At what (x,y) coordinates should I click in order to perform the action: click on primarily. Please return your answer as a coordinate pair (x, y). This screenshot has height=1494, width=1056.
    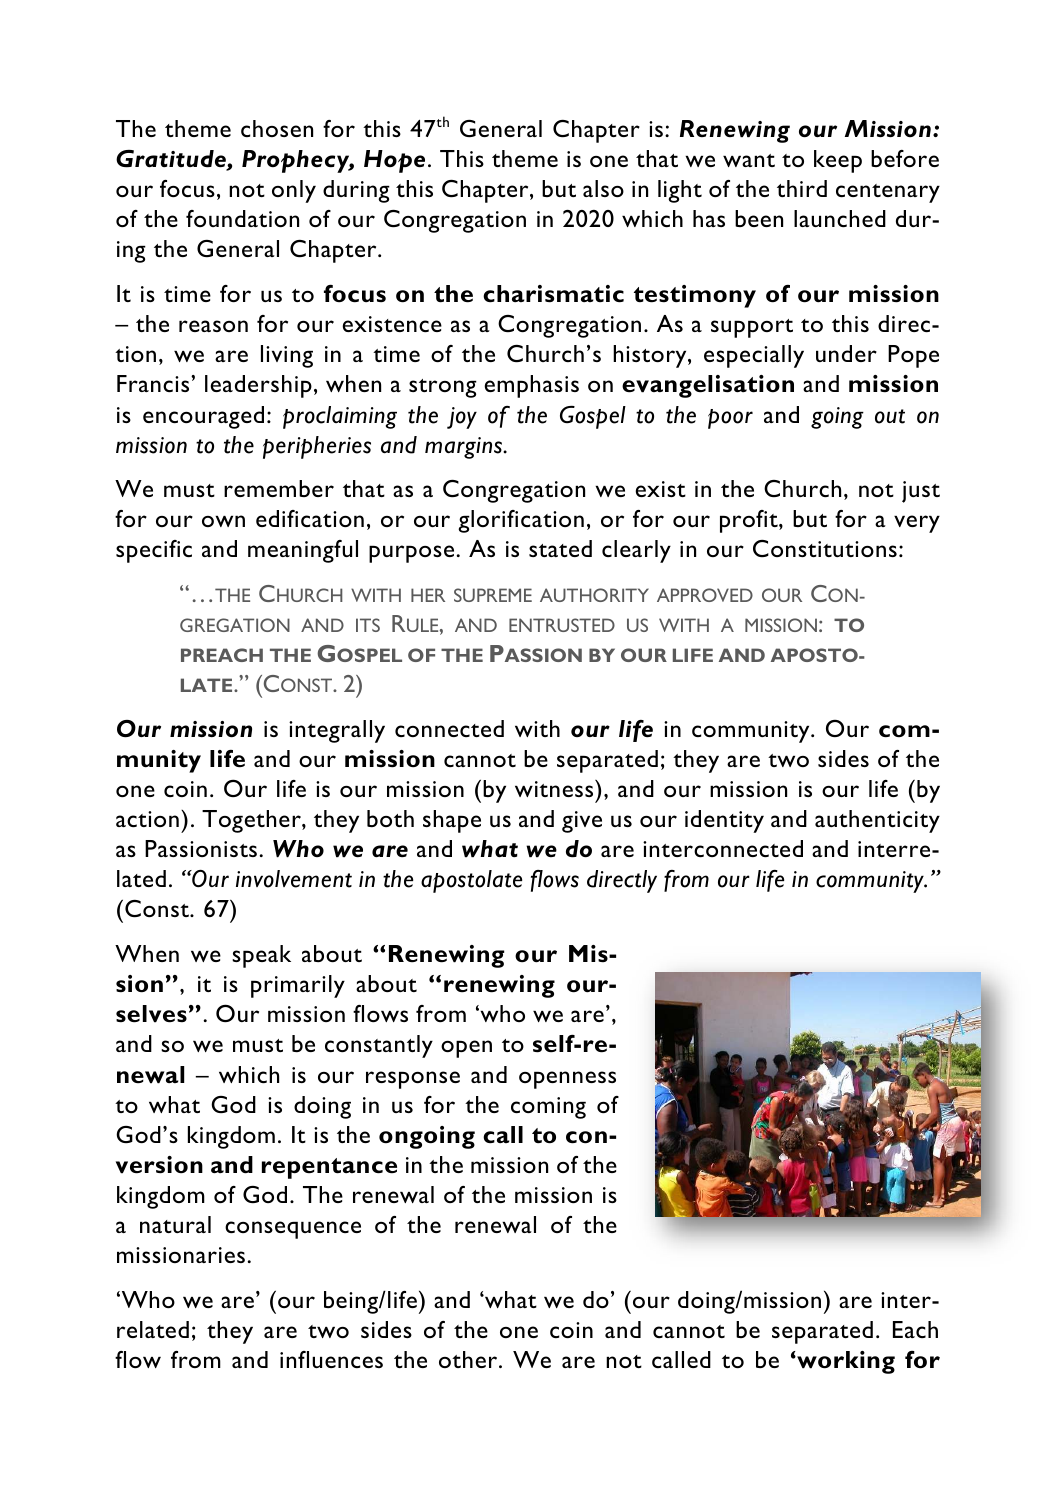
    Looking at the image, I should click on (298, 986).
